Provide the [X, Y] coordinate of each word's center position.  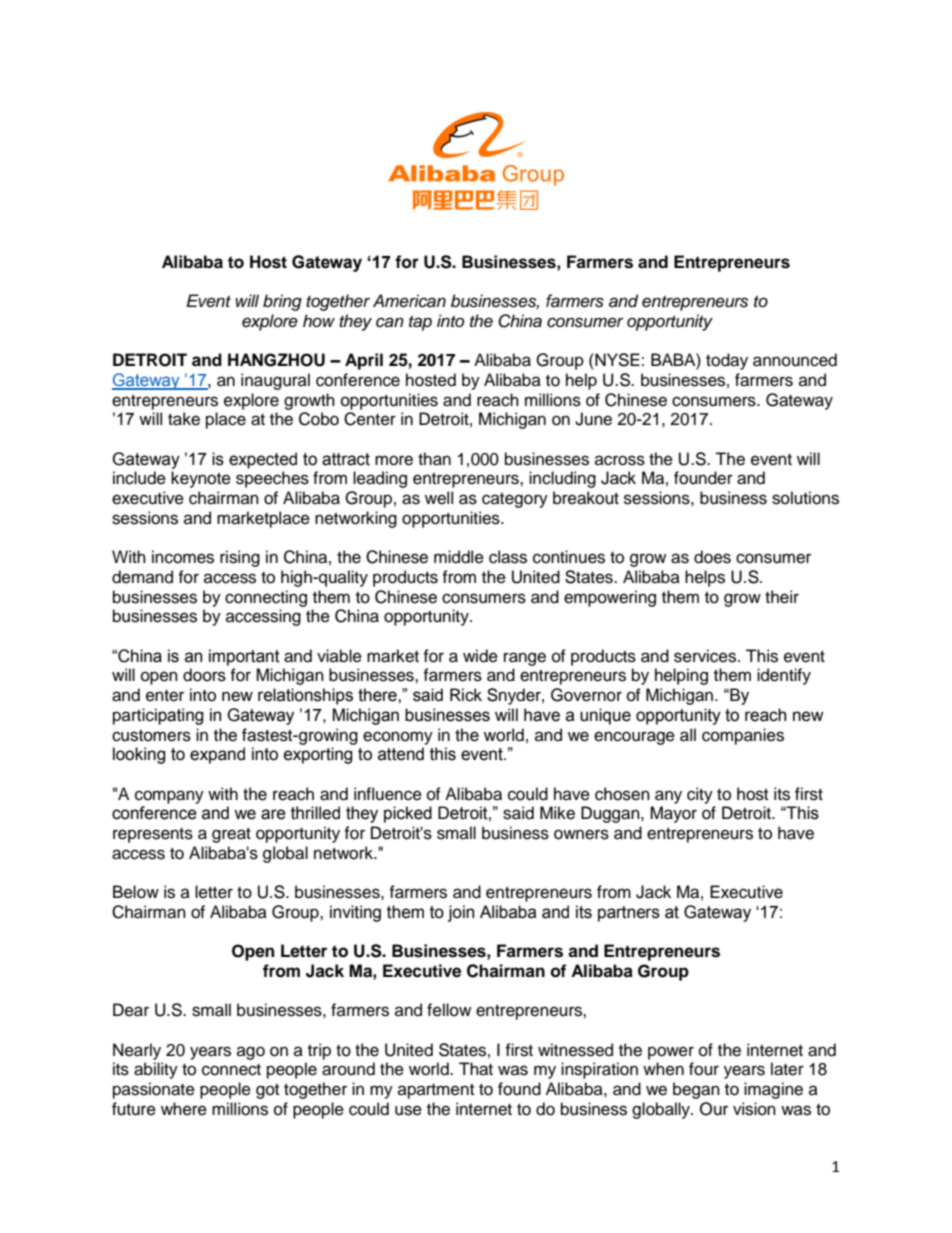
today [727, 361]
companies [743, 736]
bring [282, 302]
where [184, 1109]
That [476, 1069]
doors [204, 675]
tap [420, 323]
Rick [466, 695]
